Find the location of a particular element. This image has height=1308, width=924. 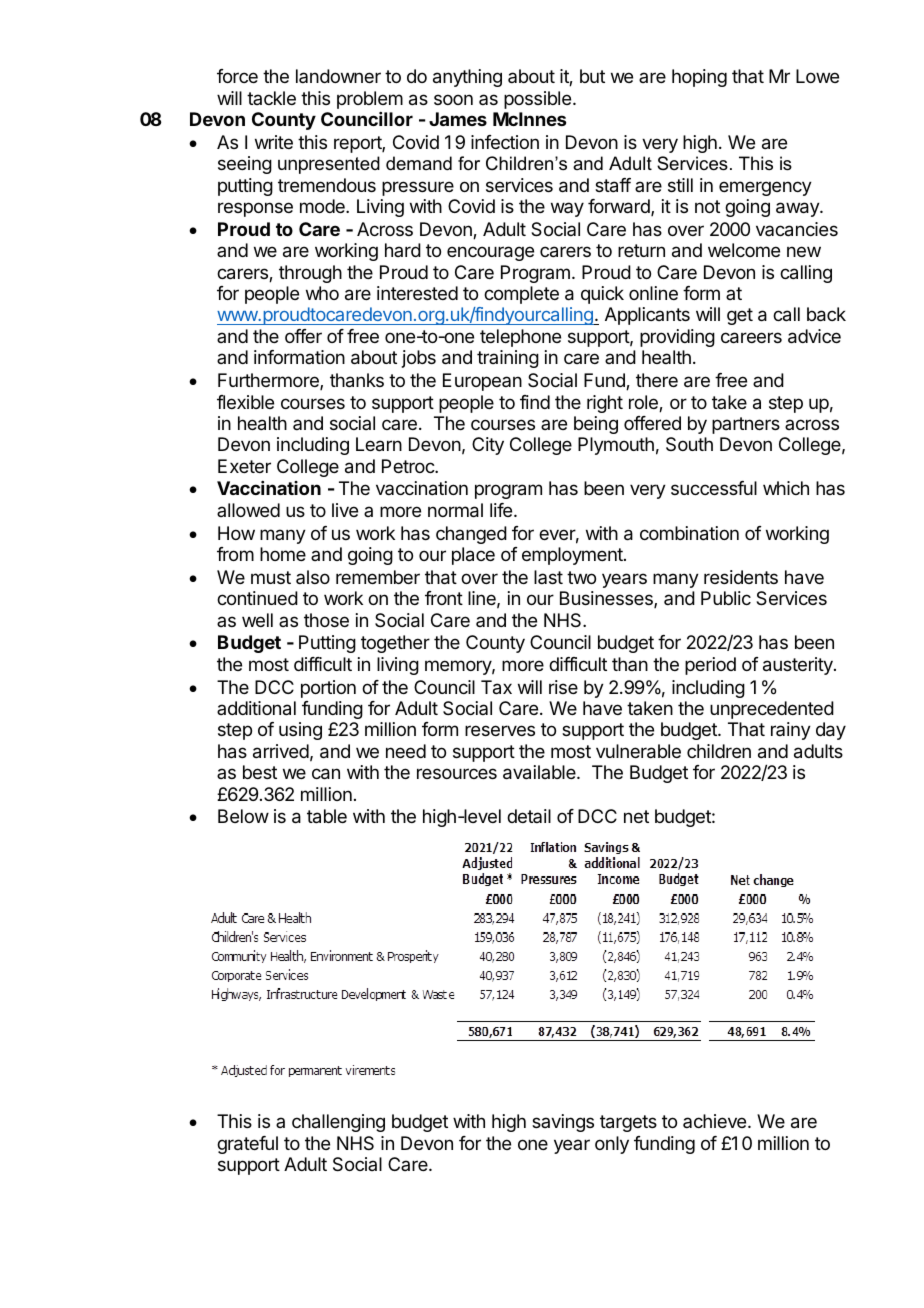

savings is located at coordinates (563, 1123).
